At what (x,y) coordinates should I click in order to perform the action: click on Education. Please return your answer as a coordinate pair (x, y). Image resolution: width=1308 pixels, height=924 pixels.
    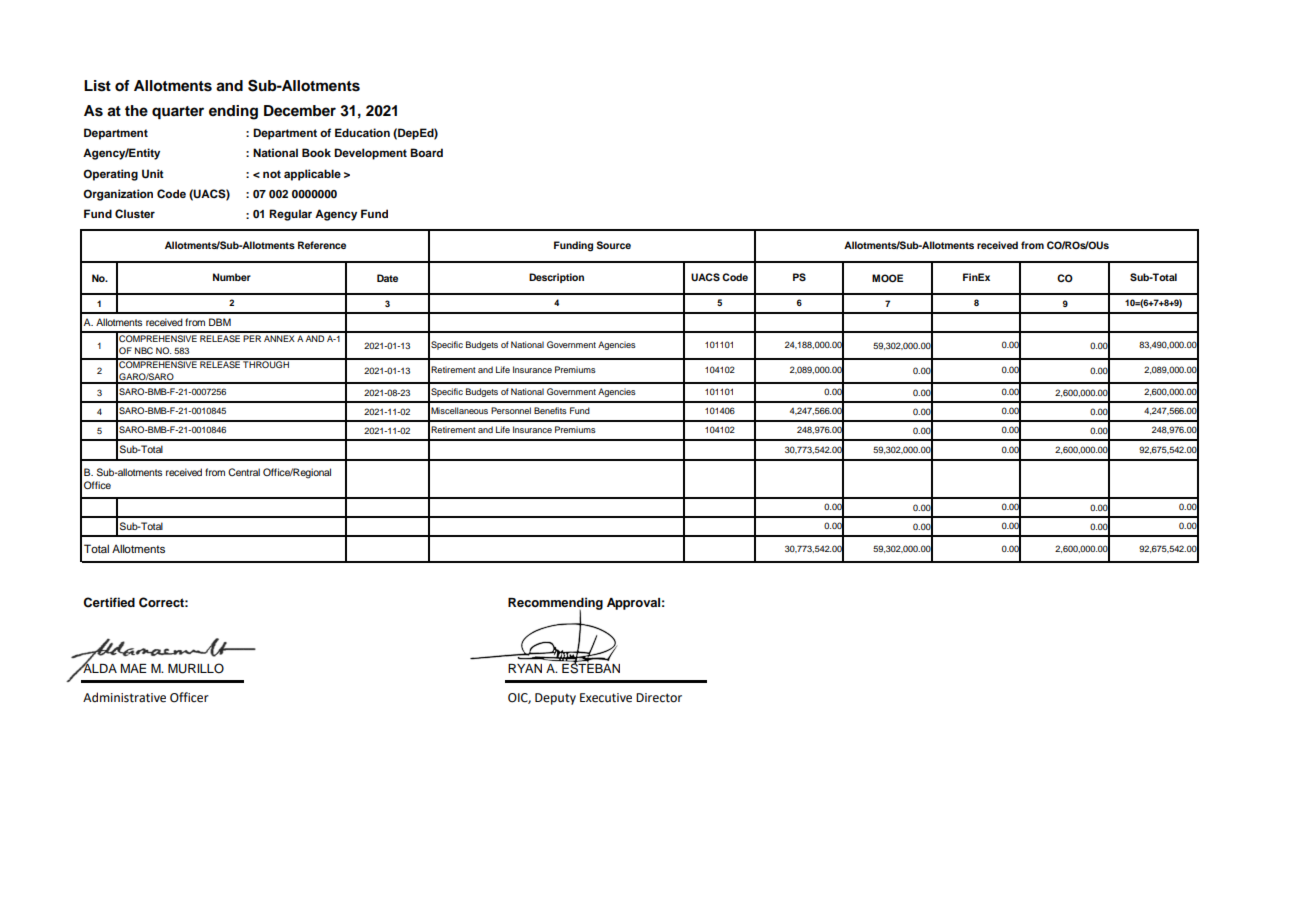
    Looking at the image, I should click on (362, 132).
